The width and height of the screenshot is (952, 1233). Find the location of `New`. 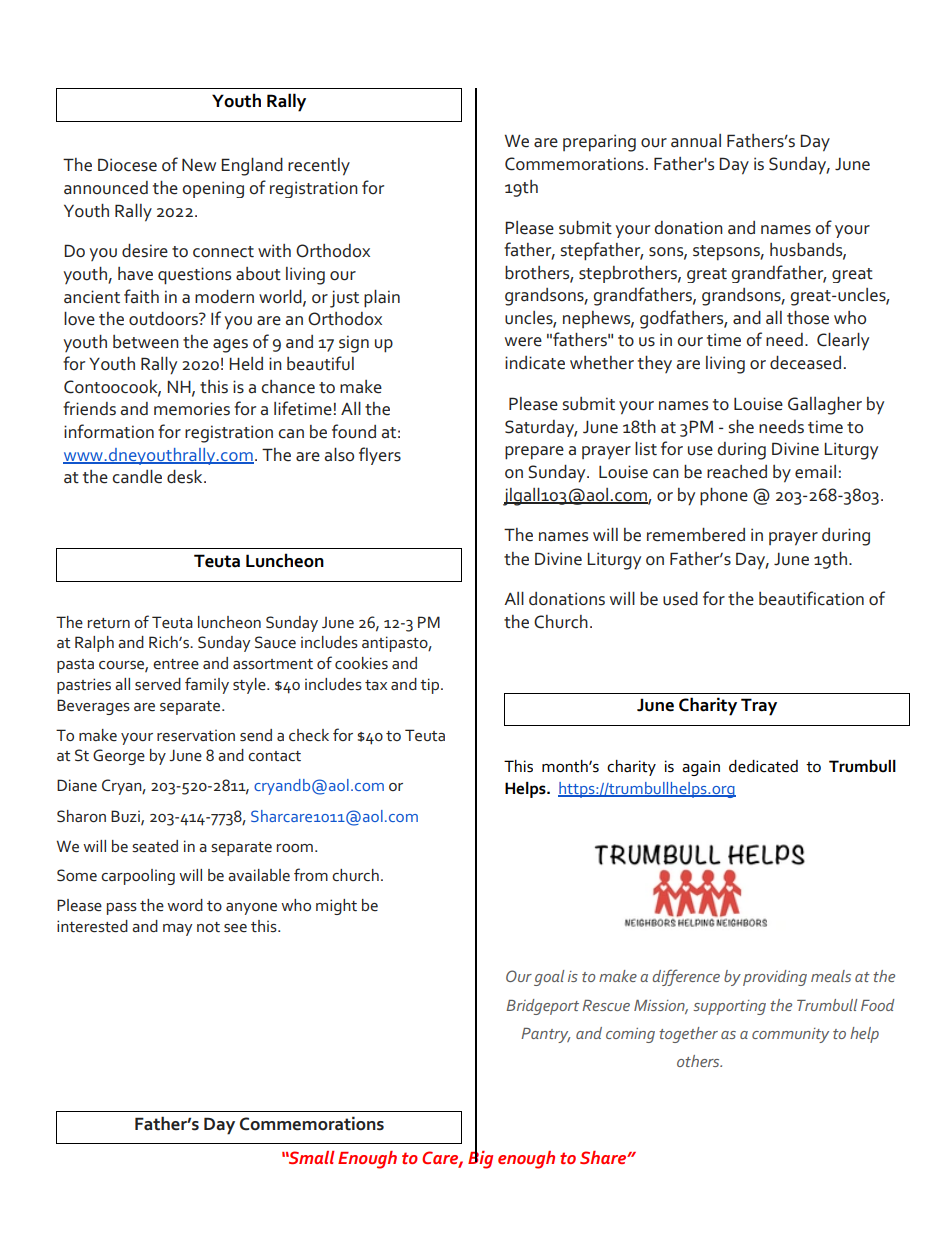

New is located at coordinates (199, 165).
